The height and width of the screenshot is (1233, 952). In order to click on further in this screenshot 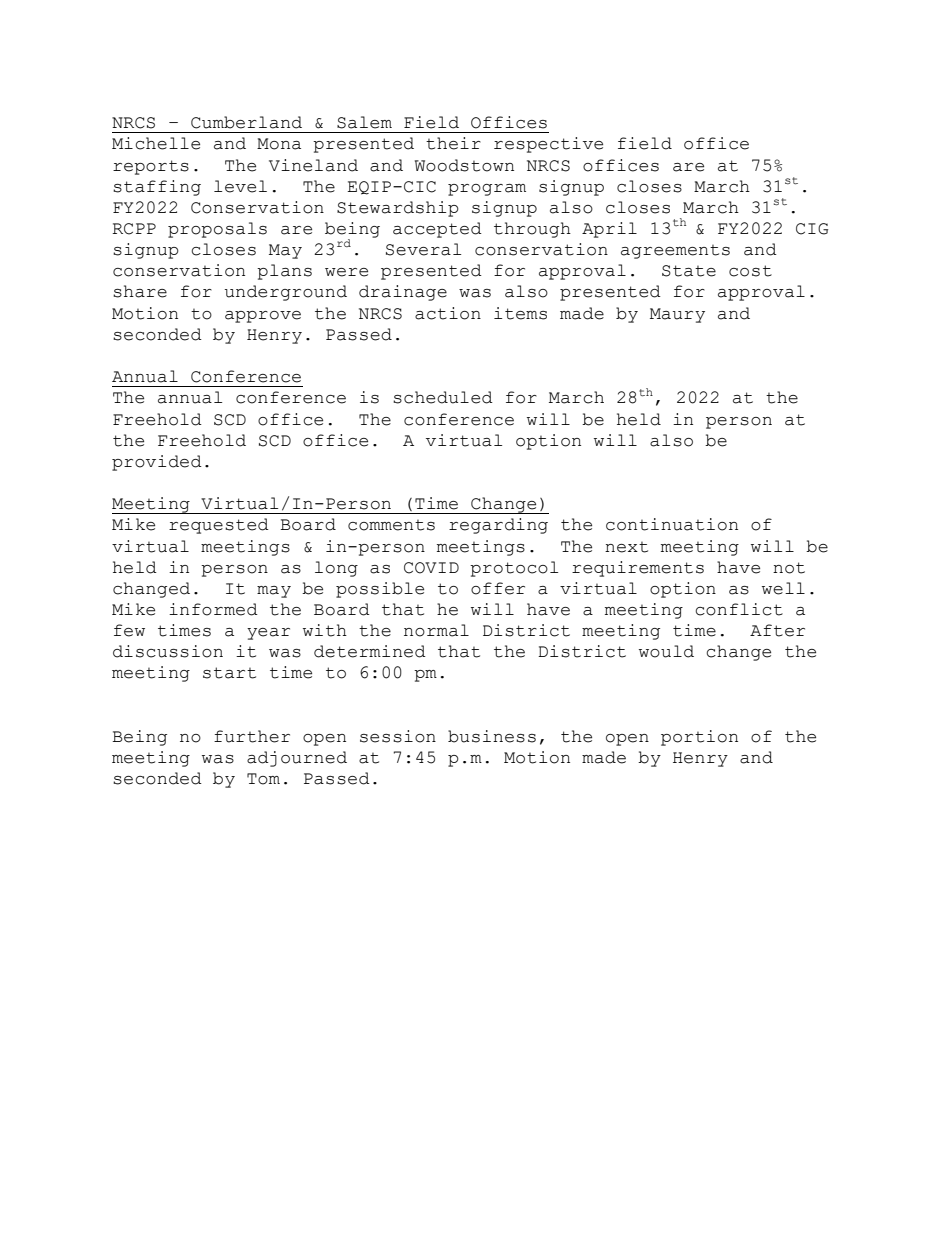, I will do `click(252, 736)`.
